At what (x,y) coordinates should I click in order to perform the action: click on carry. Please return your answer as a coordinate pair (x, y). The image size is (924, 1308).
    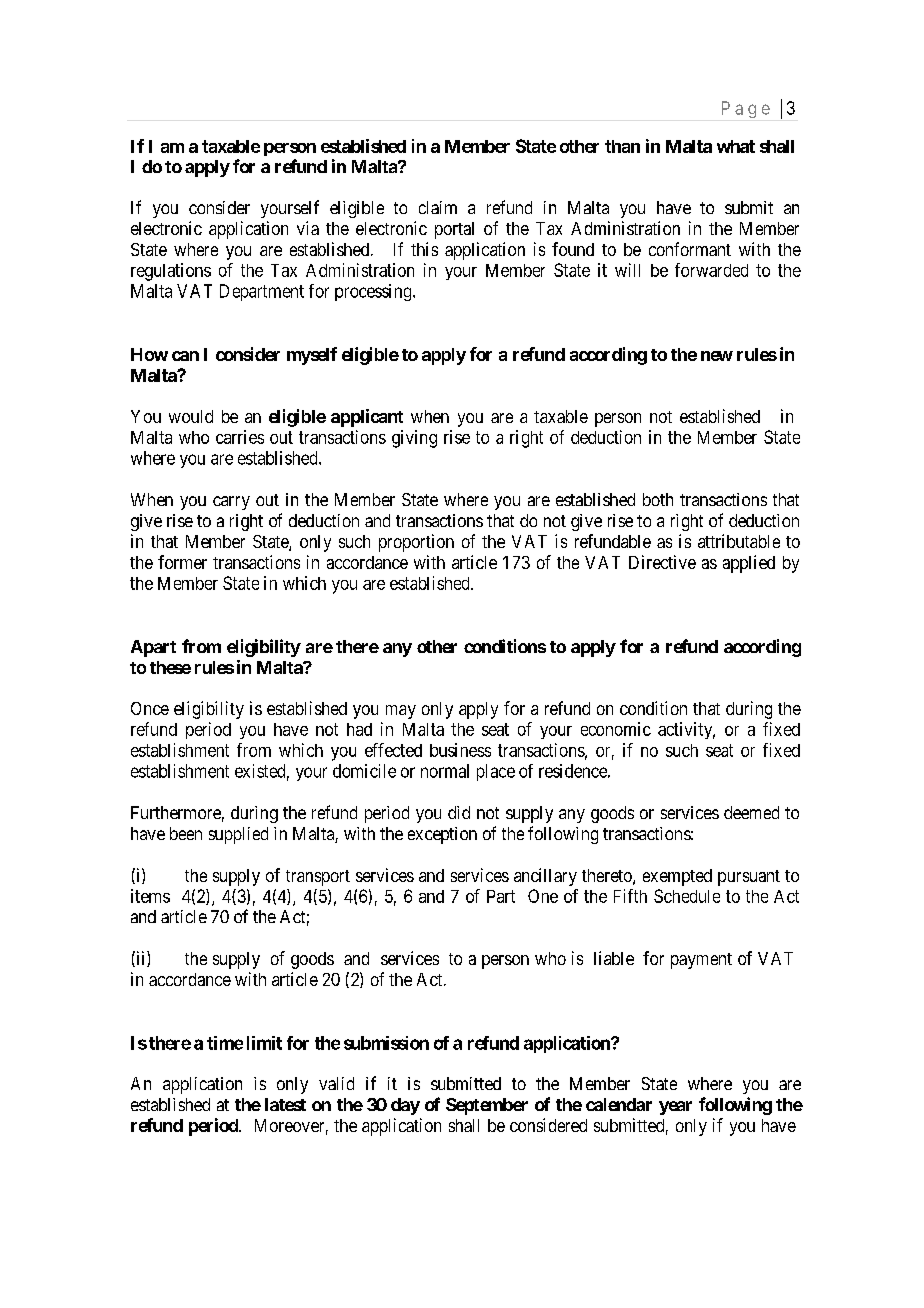
    Looking at the image, I should click on (231, 503).
